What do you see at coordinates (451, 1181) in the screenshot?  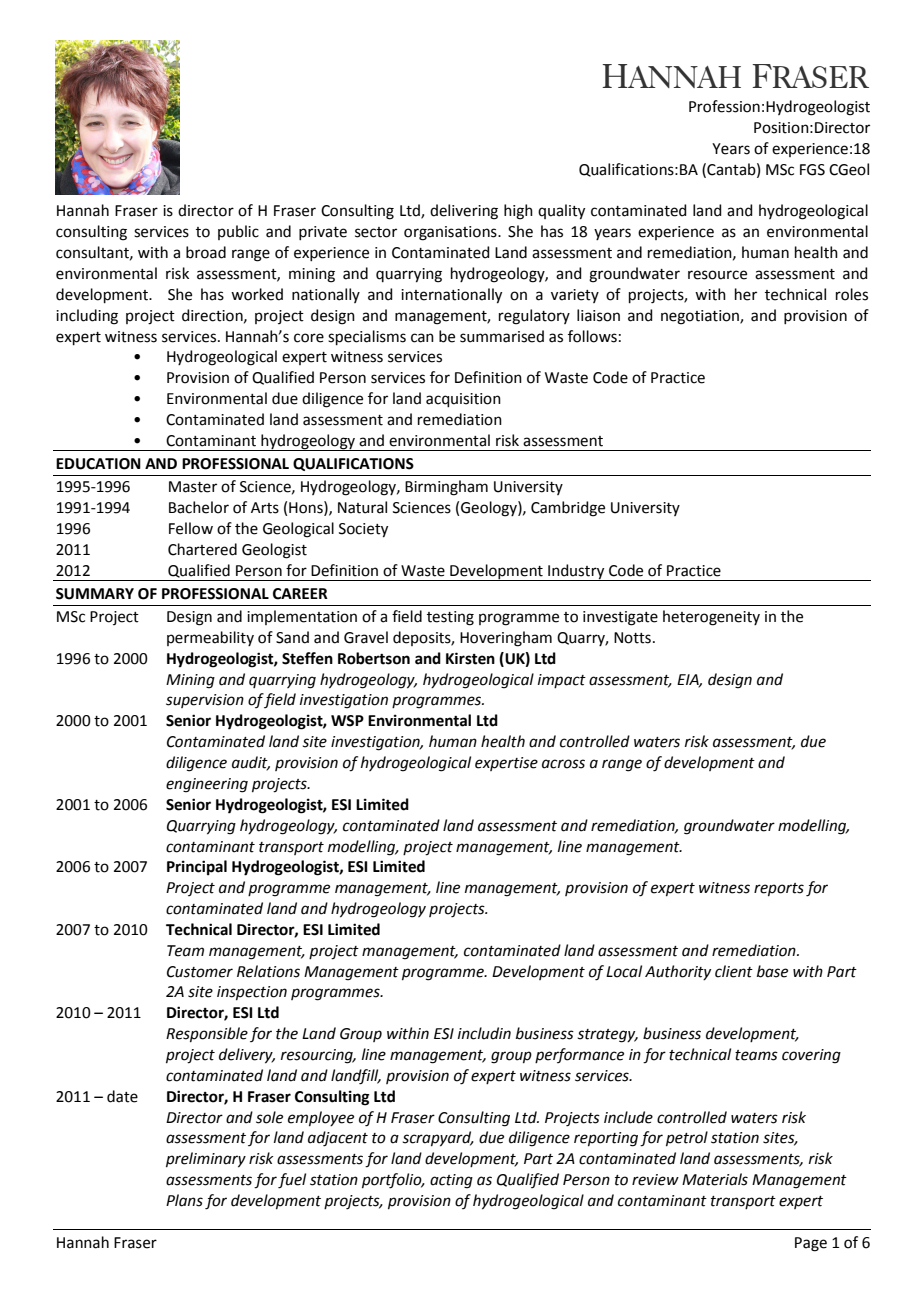 I see `acting` at bounding box center [451, 1181].
